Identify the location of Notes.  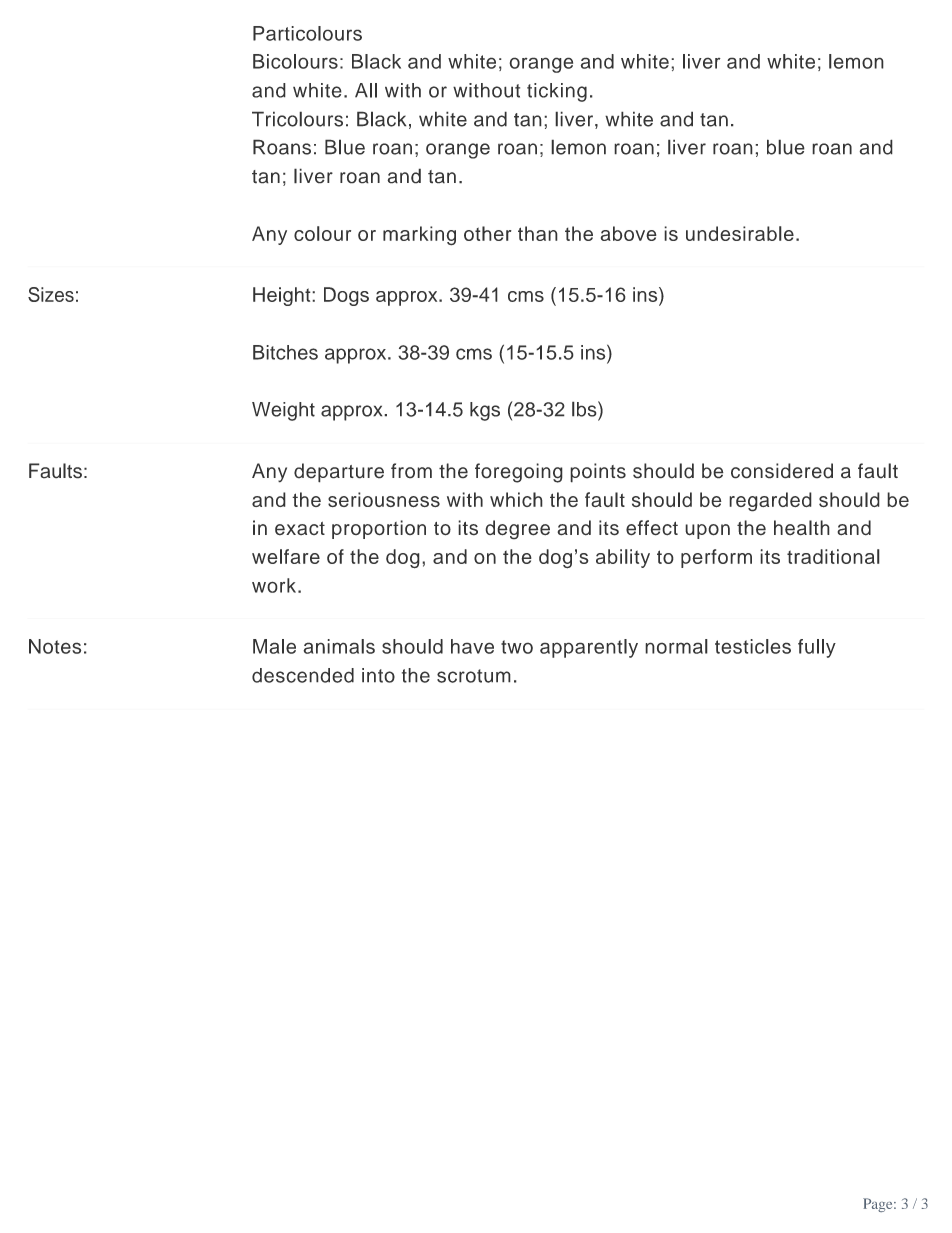
(55, 646).
